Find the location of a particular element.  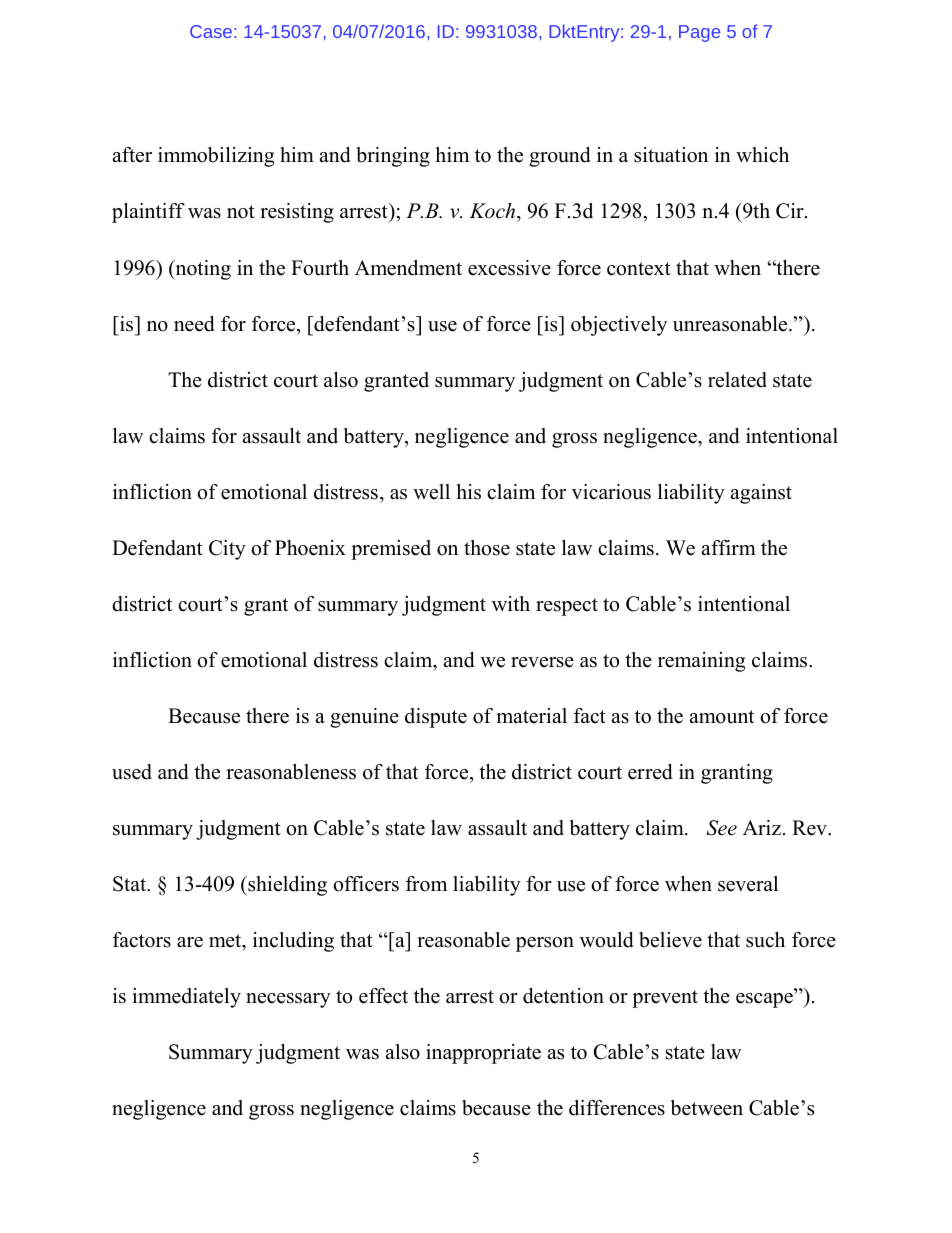

used is located at coordinates (132, 772).
